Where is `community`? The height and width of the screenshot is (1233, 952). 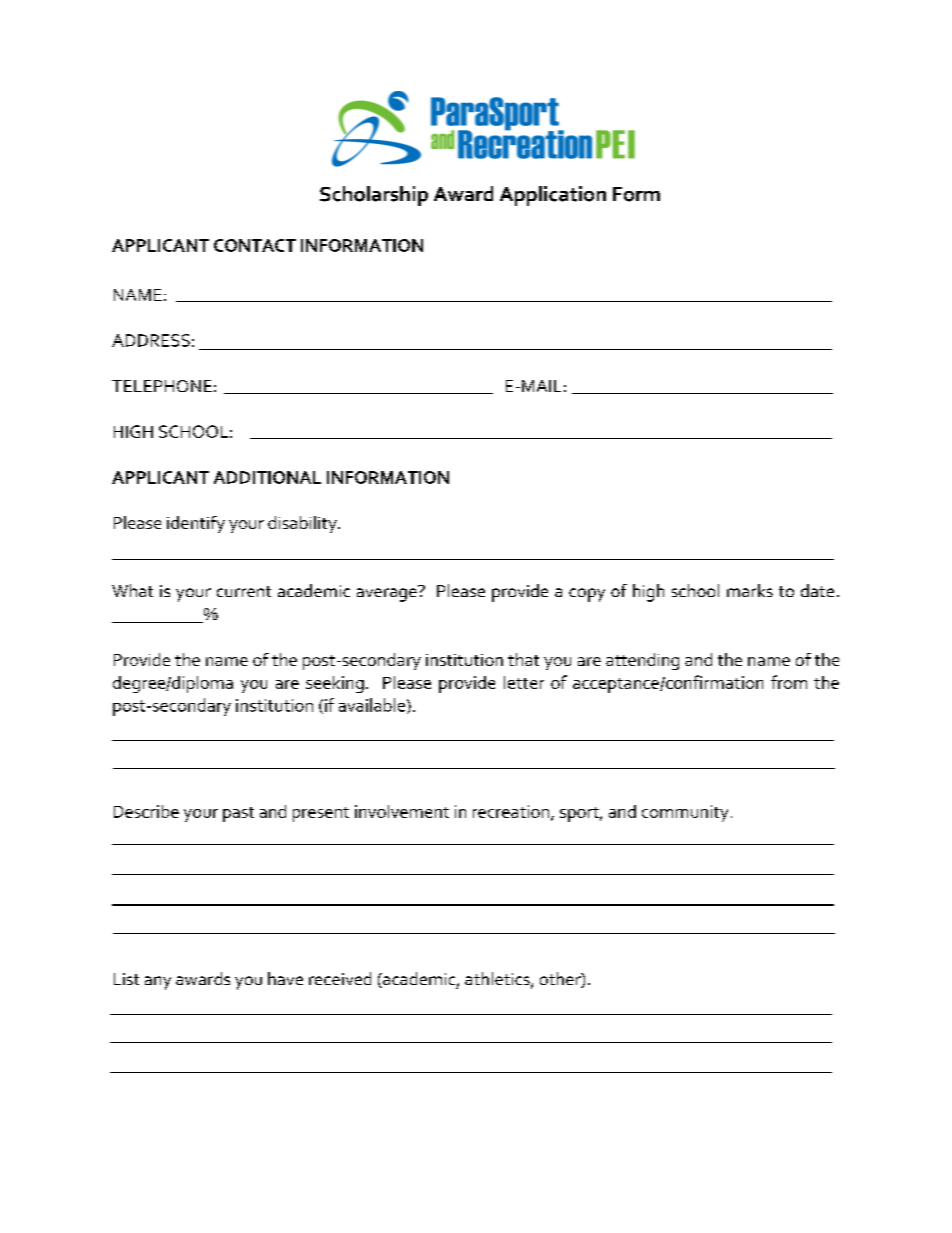 community is located at coordinates (685, 813).
